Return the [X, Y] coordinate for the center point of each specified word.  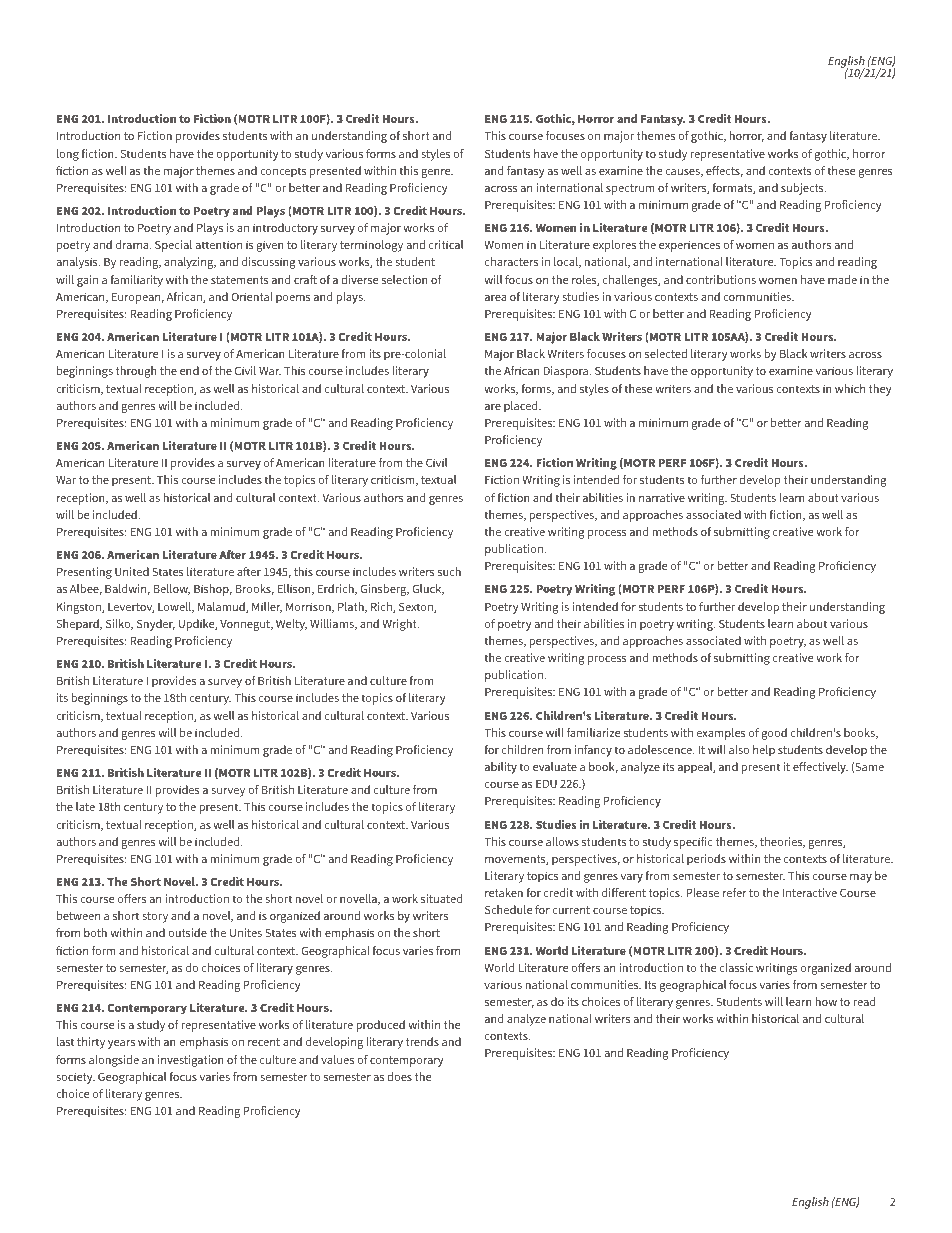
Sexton [417, 607]
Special [173, 246]
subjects [803, 189]
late [85, 806]
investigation [191, 1061]
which [850, 388]
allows [562, 841]
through [136, 372]
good [774, 734]
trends [422, 1041]
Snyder [156, 625]
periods [706, 860]
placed [522, 407]
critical [446, 244]
